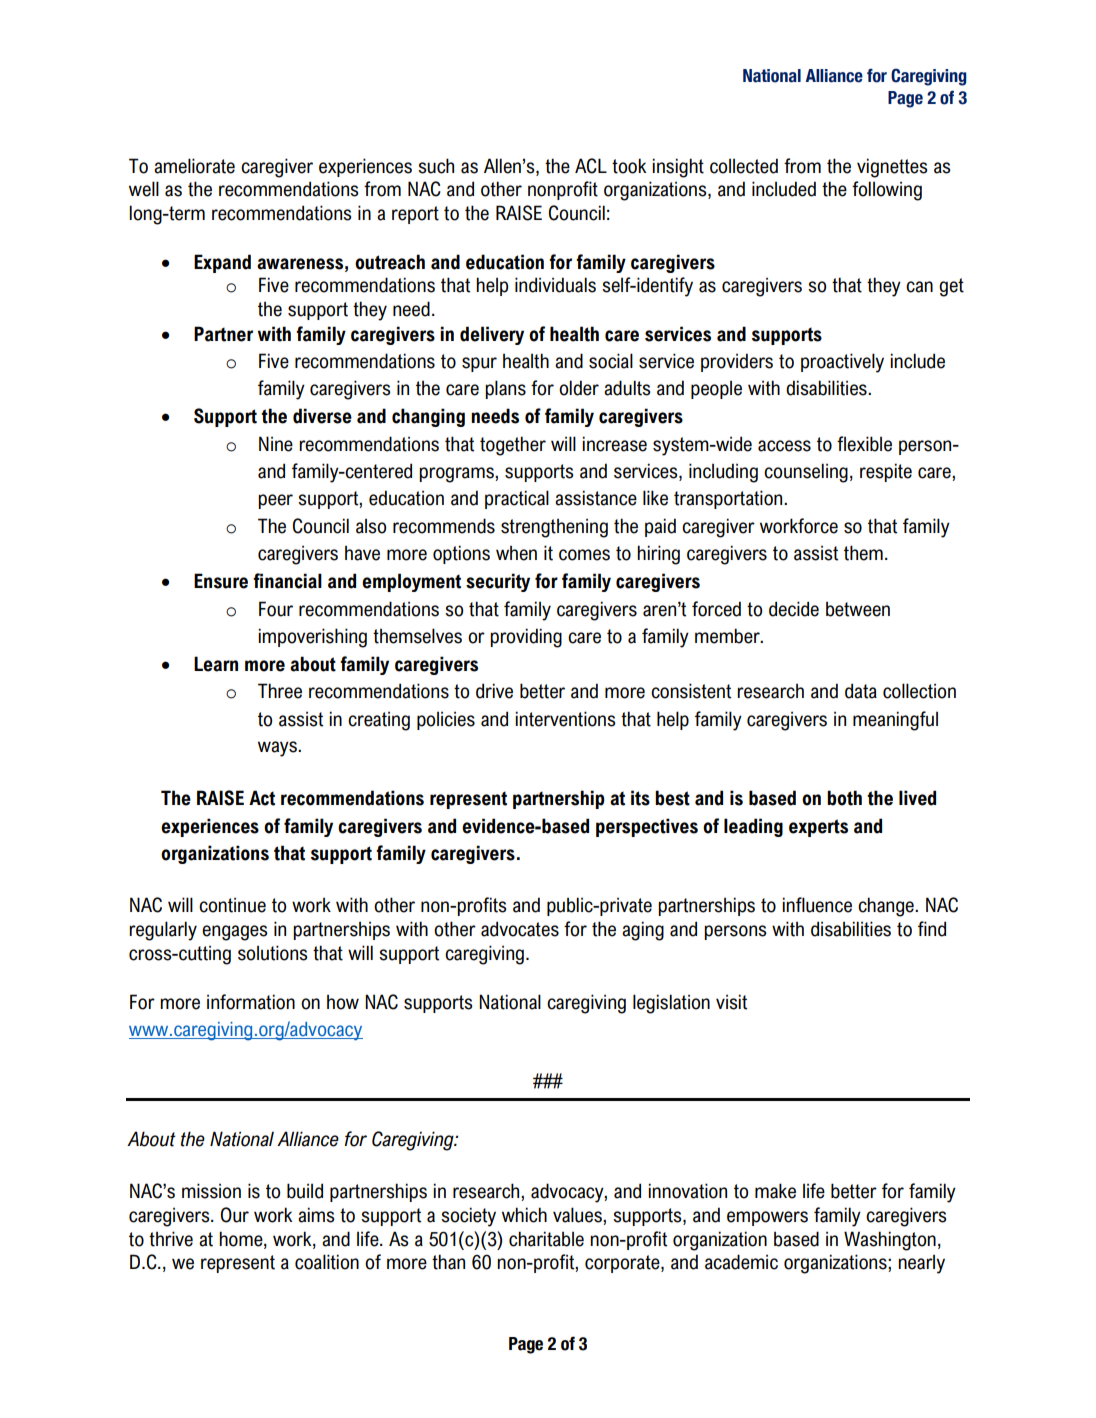 The image size is (1096, 1418). What do you see at coordinates (546, 1239) in the screenshot?
I see `charitable` at bounding box center [546, 1239].
